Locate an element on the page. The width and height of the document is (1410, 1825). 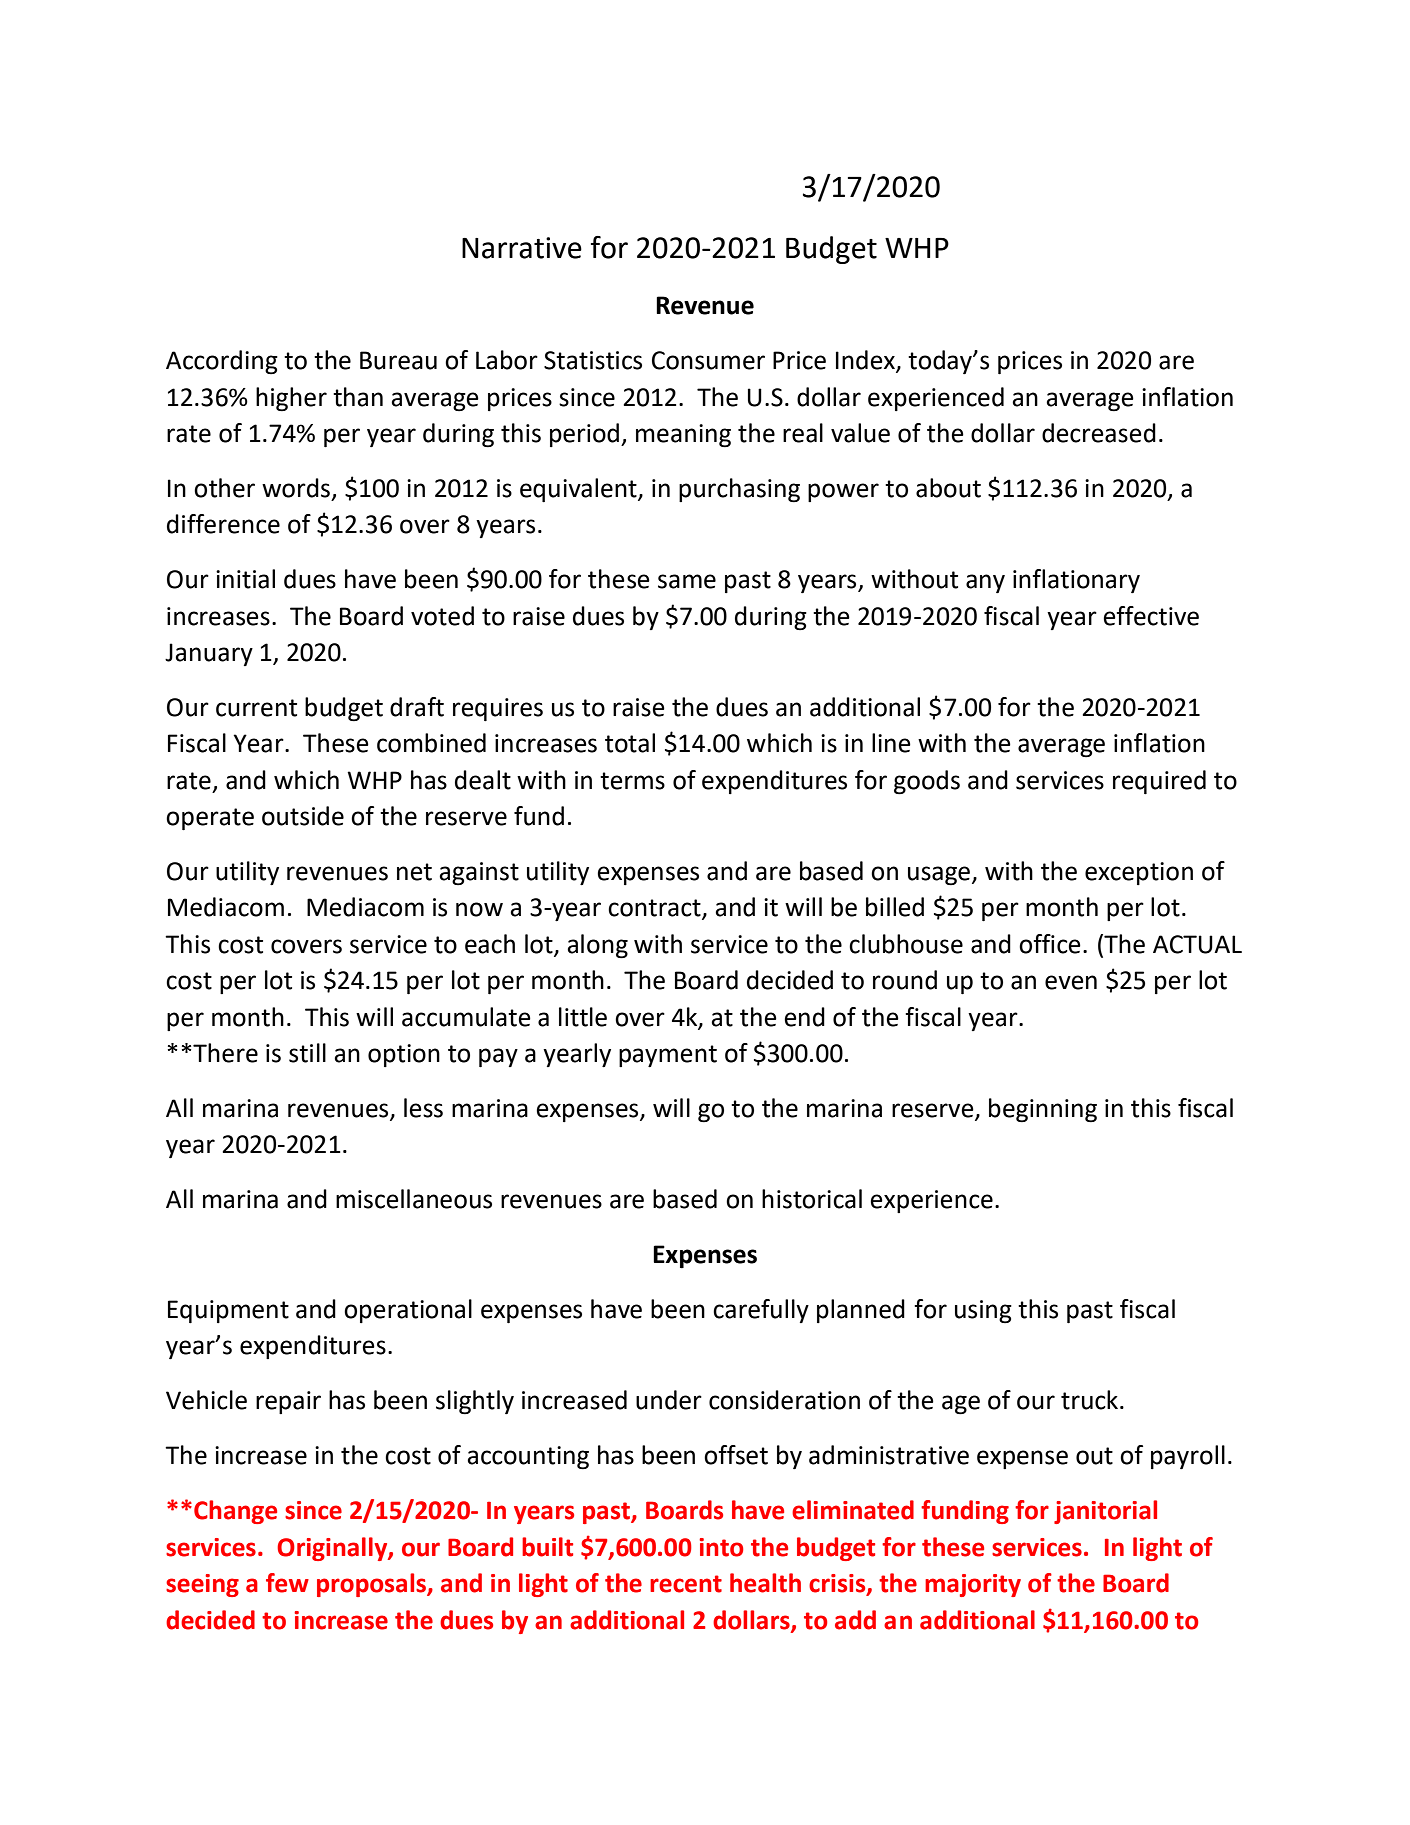
effective is located at coordinates (1151, 616).
